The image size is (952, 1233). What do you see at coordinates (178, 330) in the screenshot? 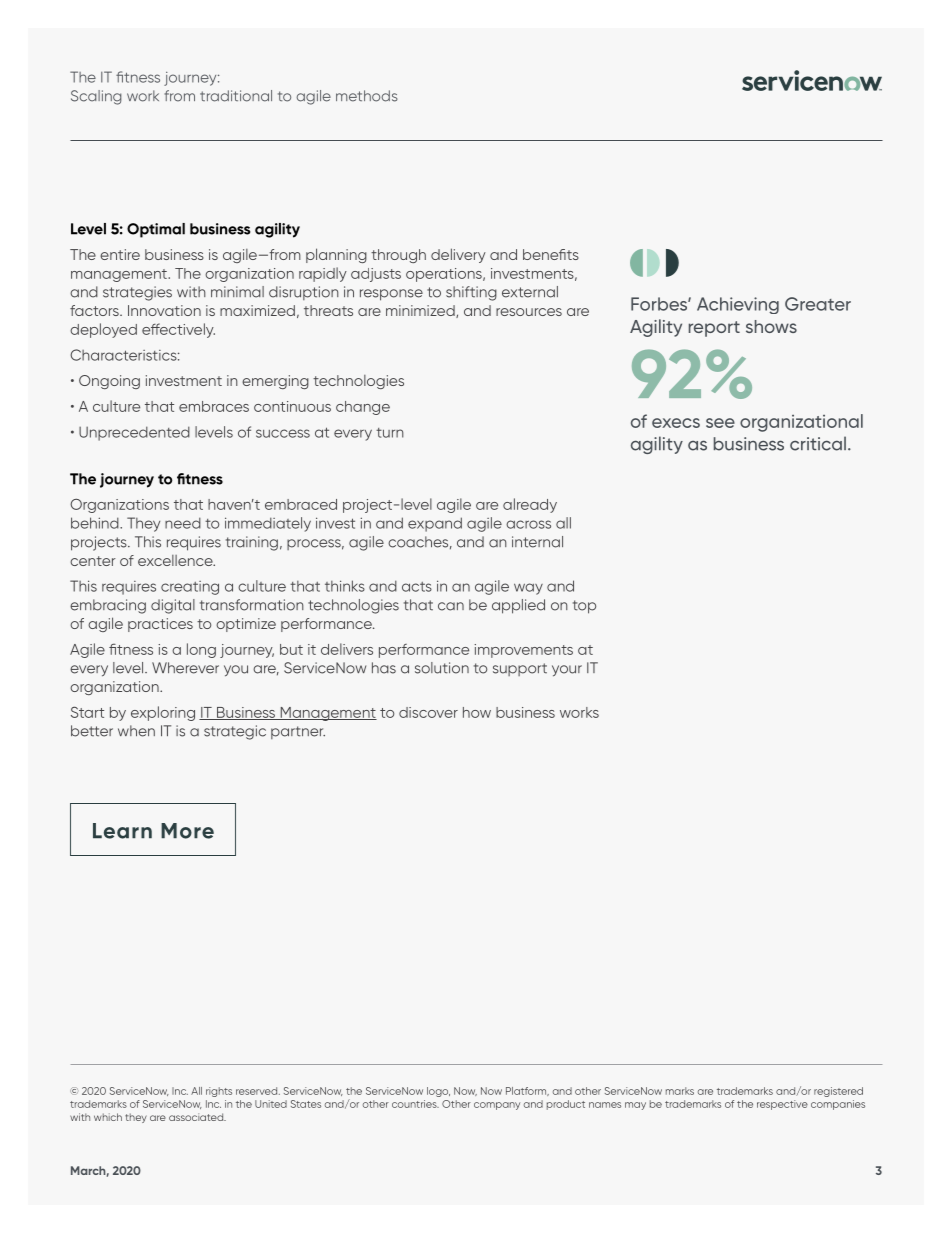
I see `effectively` at bounding box center [178, 330].
